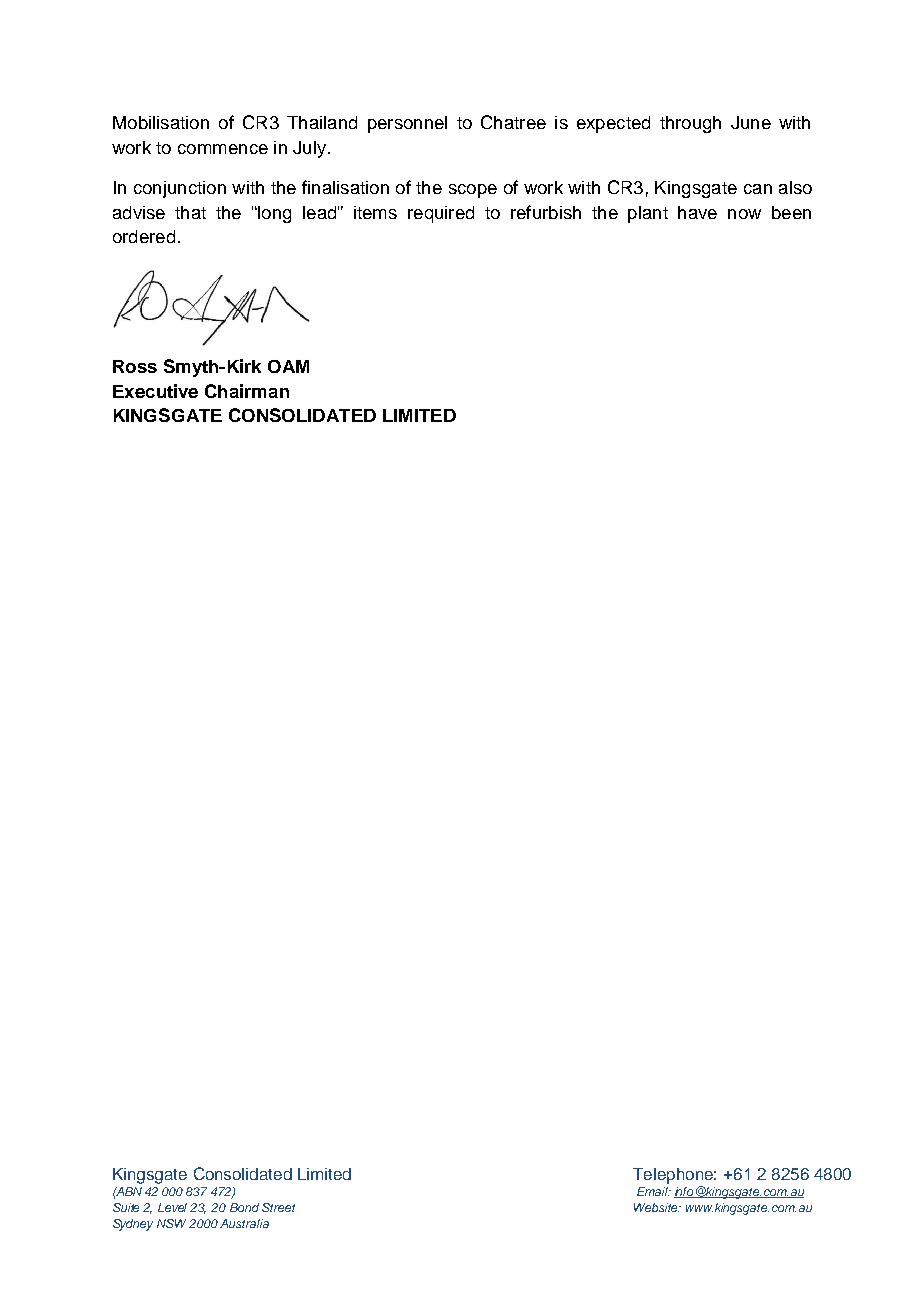  I want to click on scope, so click(473, 191).
